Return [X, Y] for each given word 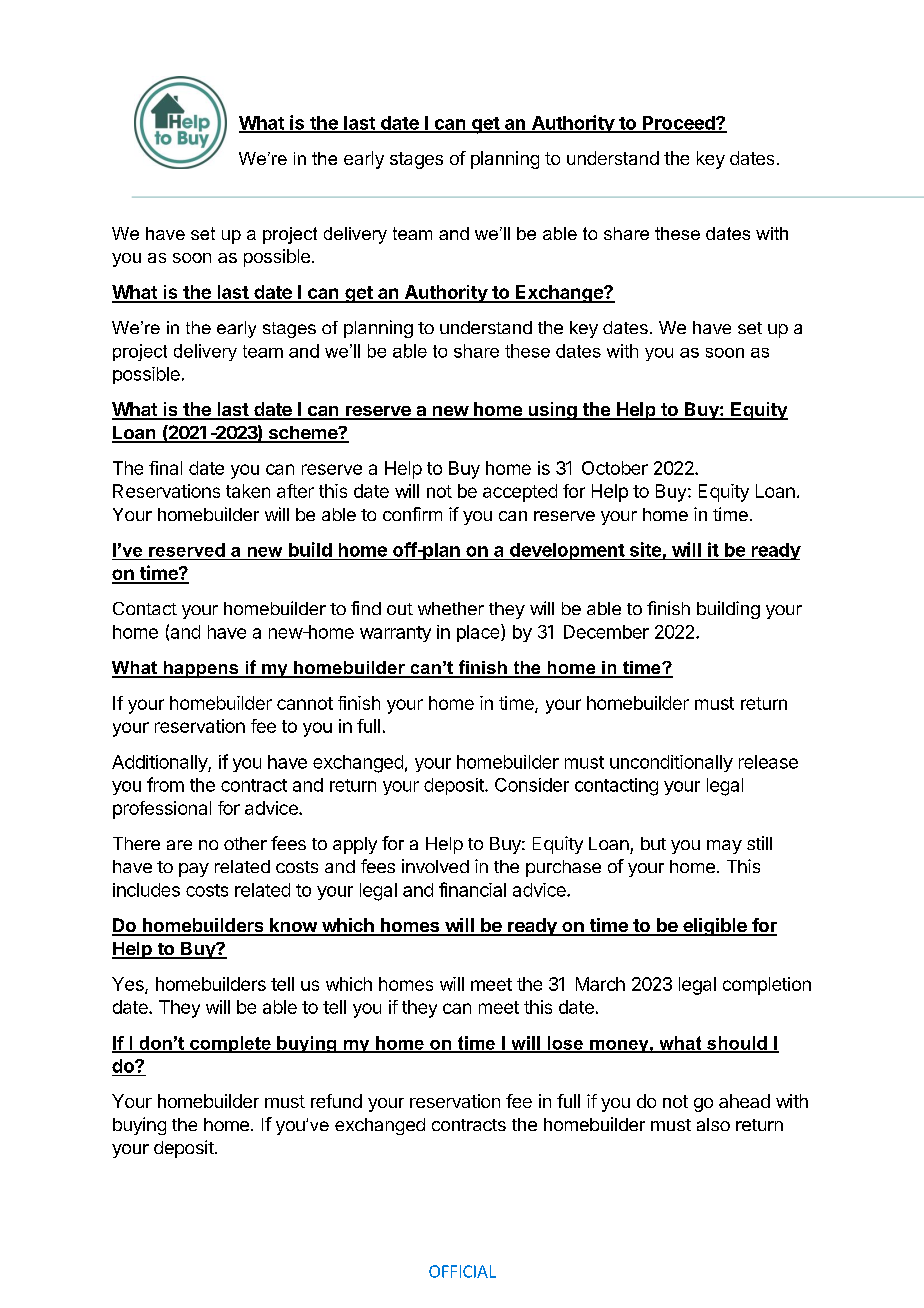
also [713, 1124]
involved [435, 866]
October [615, 468]
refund [336, 1101]
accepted [520, 493]
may [724, 847]
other [245, 843]
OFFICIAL [462, 1271]
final [165, 468]
